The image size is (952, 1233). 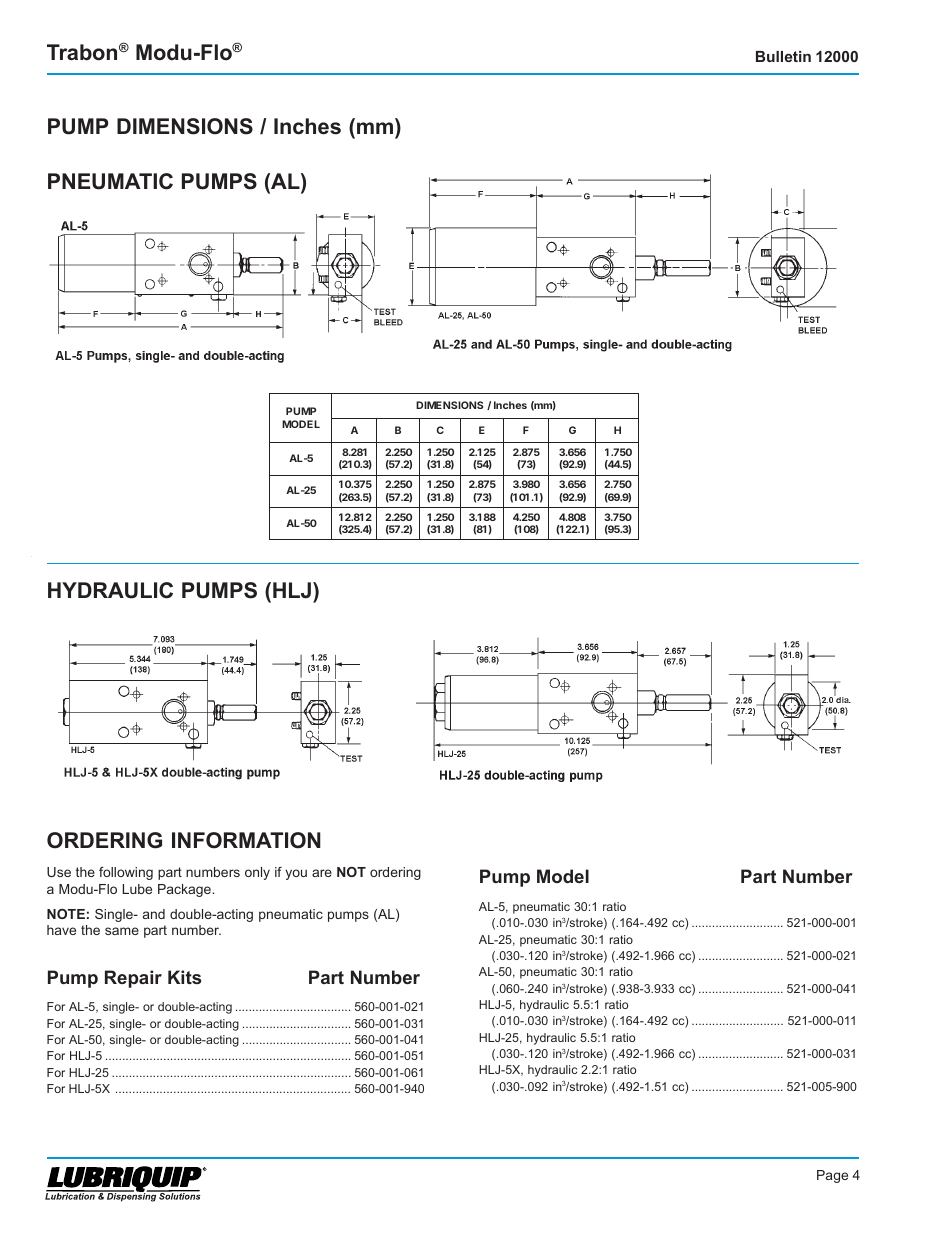 I want to click on are, so click(x=322, y=873).
